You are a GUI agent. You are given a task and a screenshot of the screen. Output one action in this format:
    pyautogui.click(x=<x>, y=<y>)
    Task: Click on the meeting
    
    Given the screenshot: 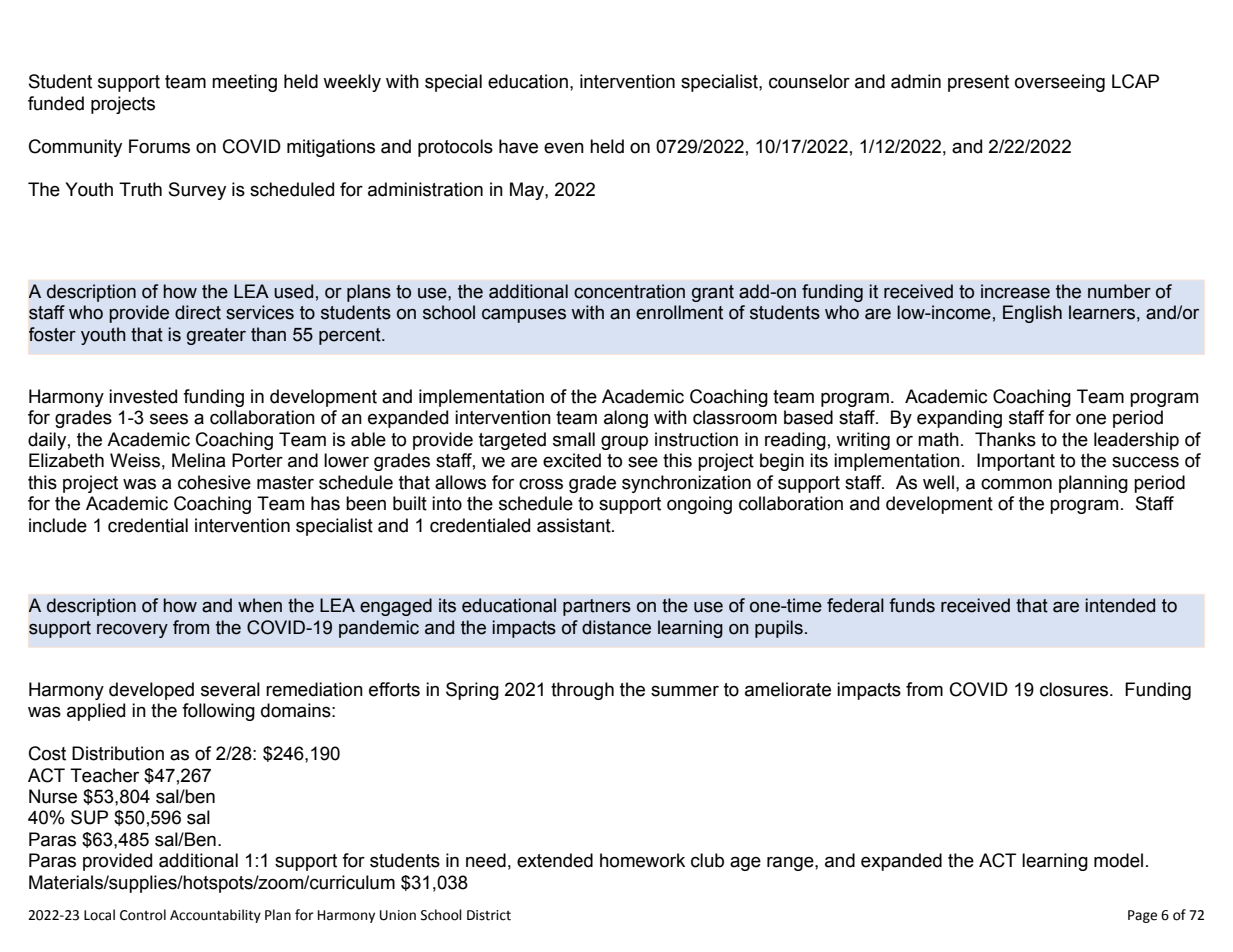 What is the action you would take?
    pyautogui.click(x=244, y=83)
